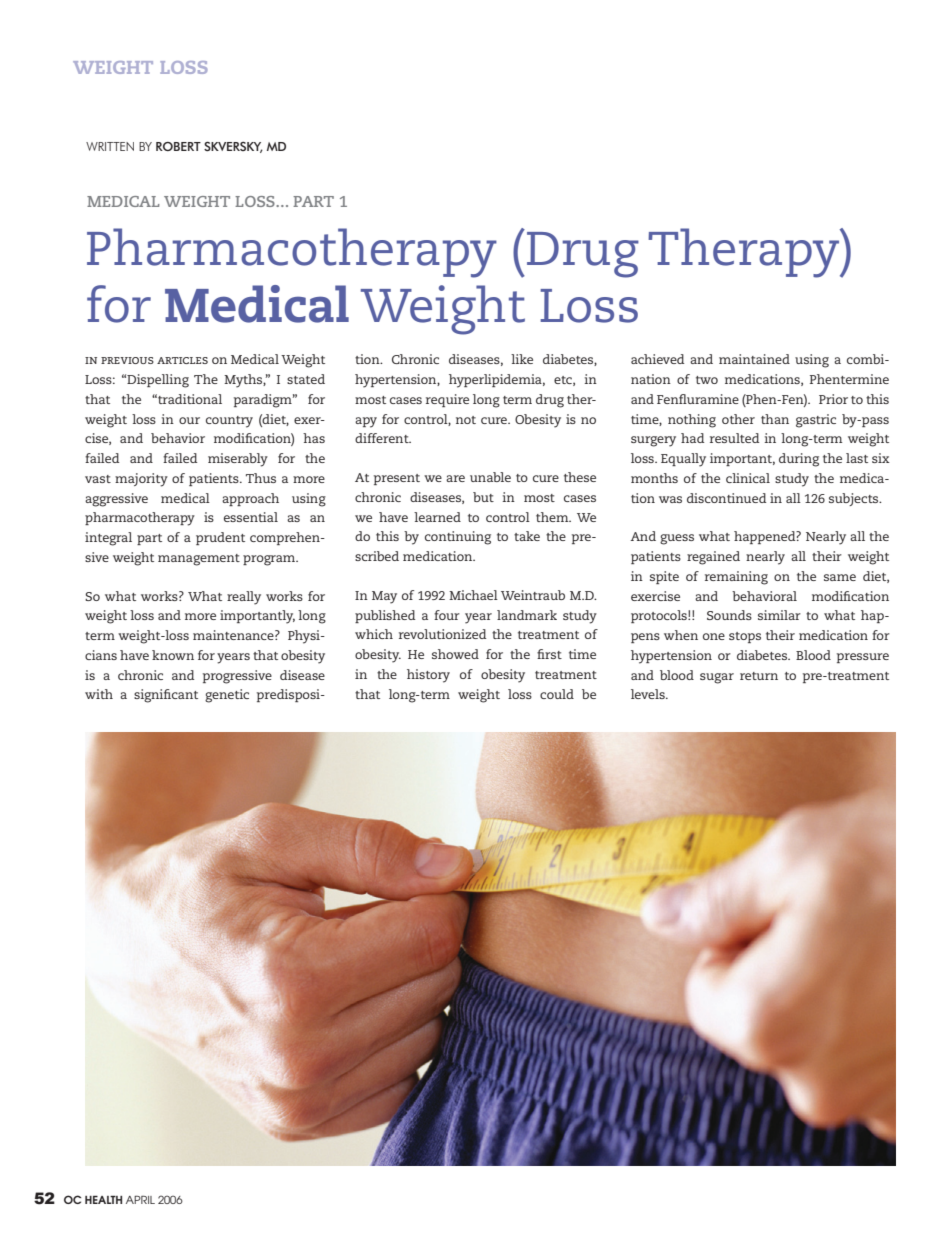 This screenshot has height=1237, width=952. What do you see at coordinates (522, 359) in the screenshot?
I see `like` at bounding box center [522, 359].
